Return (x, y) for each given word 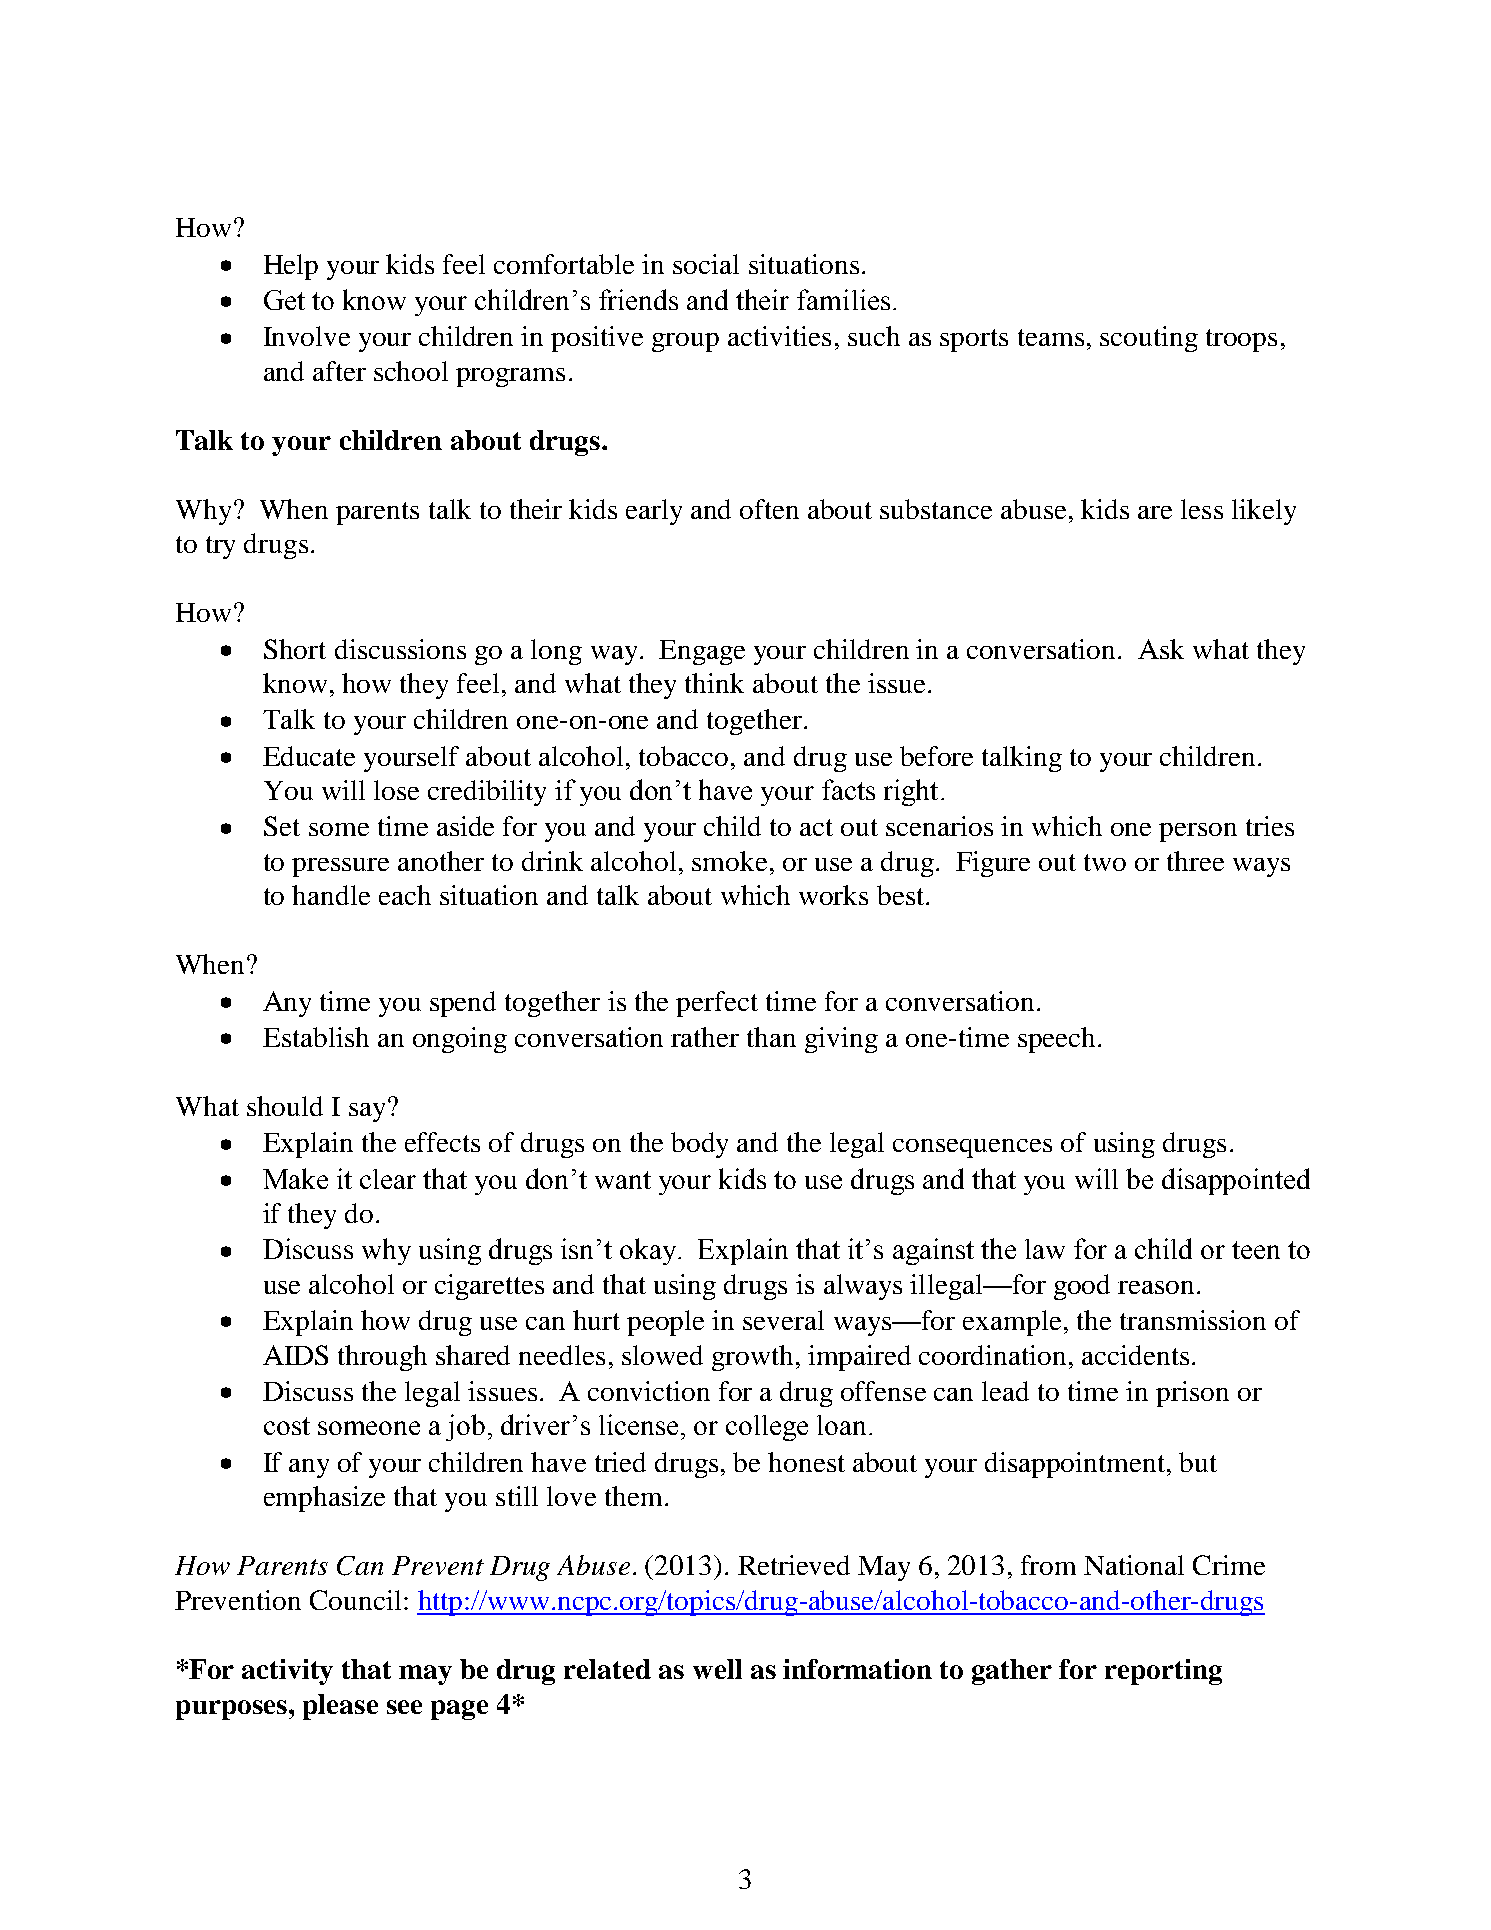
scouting (1149, 339)
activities (779, 336)
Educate (309, 756)
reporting (1163, 1672)
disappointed (1236, 1181)
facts (848, 789)
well (717, 1669)
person (1198, 832)
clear (388, 1179)
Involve (307, 336)
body (699, 1145)
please (340, 1707)
